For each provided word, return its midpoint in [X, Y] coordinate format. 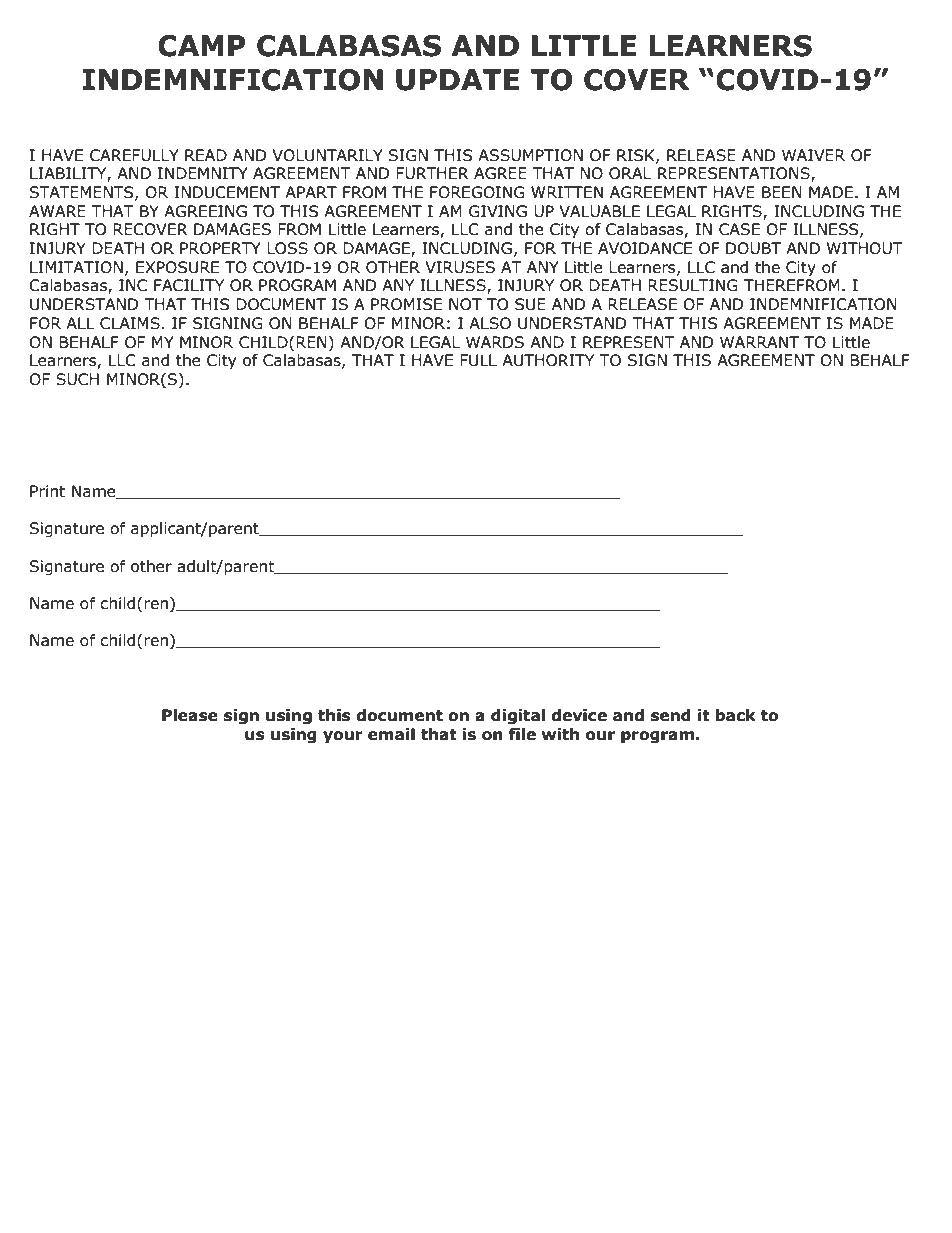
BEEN [782, 192]
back [735, 715]
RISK [637, 156]
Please [190, 715]
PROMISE [406, 304]
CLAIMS [130, 323]
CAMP [201, 46]
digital [518, 716]
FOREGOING [477, 192]
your [343, 737]
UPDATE [457, 80]
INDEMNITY [203, 173]
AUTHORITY [548, 360]
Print [47, 491]
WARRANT [759, 342]
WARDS [495, 342]
